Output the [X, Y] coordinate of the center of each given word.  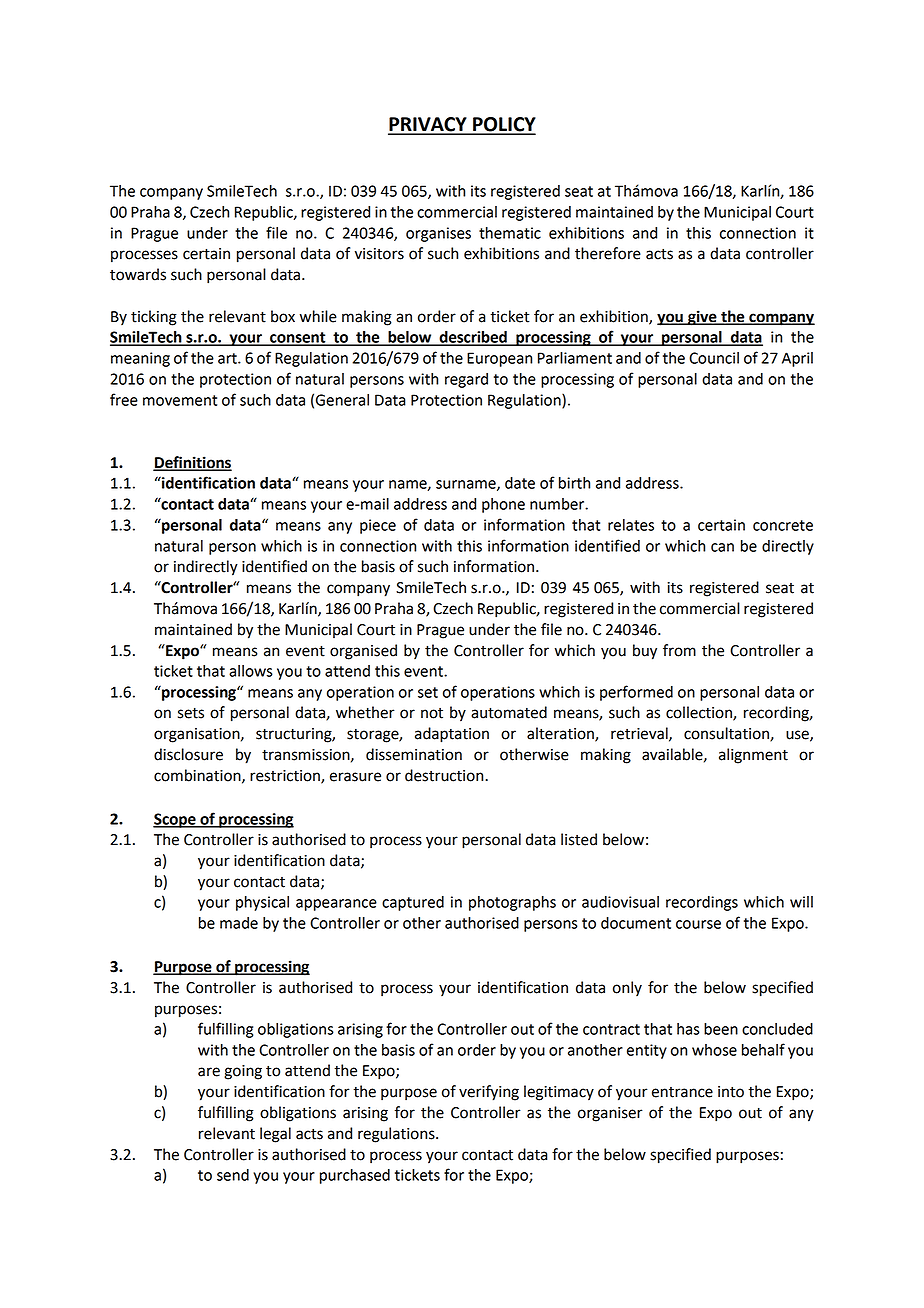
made [239, 923]
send [233, 1175]
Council [714, 358]
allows [251, 671]
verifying [489, 1093]
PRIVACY [428, 125]
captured [413, 903]
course [698, 924]
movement [180, 400]
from [679, 650]
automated [509, 712]
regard [466, 380]
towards [138, 274]
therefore [608, 253]
